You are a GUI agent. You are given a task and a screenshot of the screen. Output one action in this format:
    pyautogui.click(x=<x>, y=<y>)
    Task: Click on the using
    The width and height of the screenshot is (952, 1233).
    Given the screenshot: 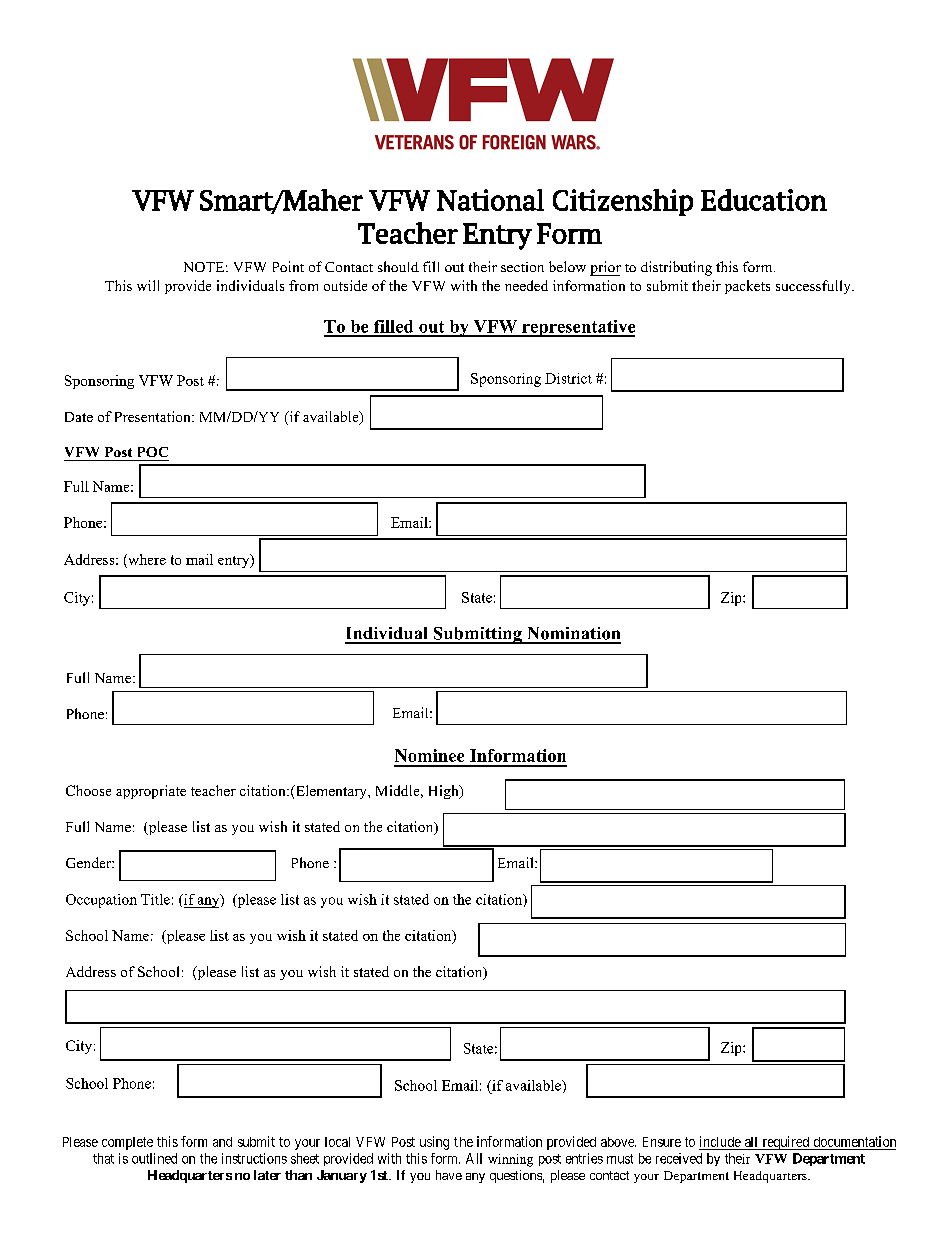 What is the action you would take?
    pyautogui.click(x=434, y=1143)
